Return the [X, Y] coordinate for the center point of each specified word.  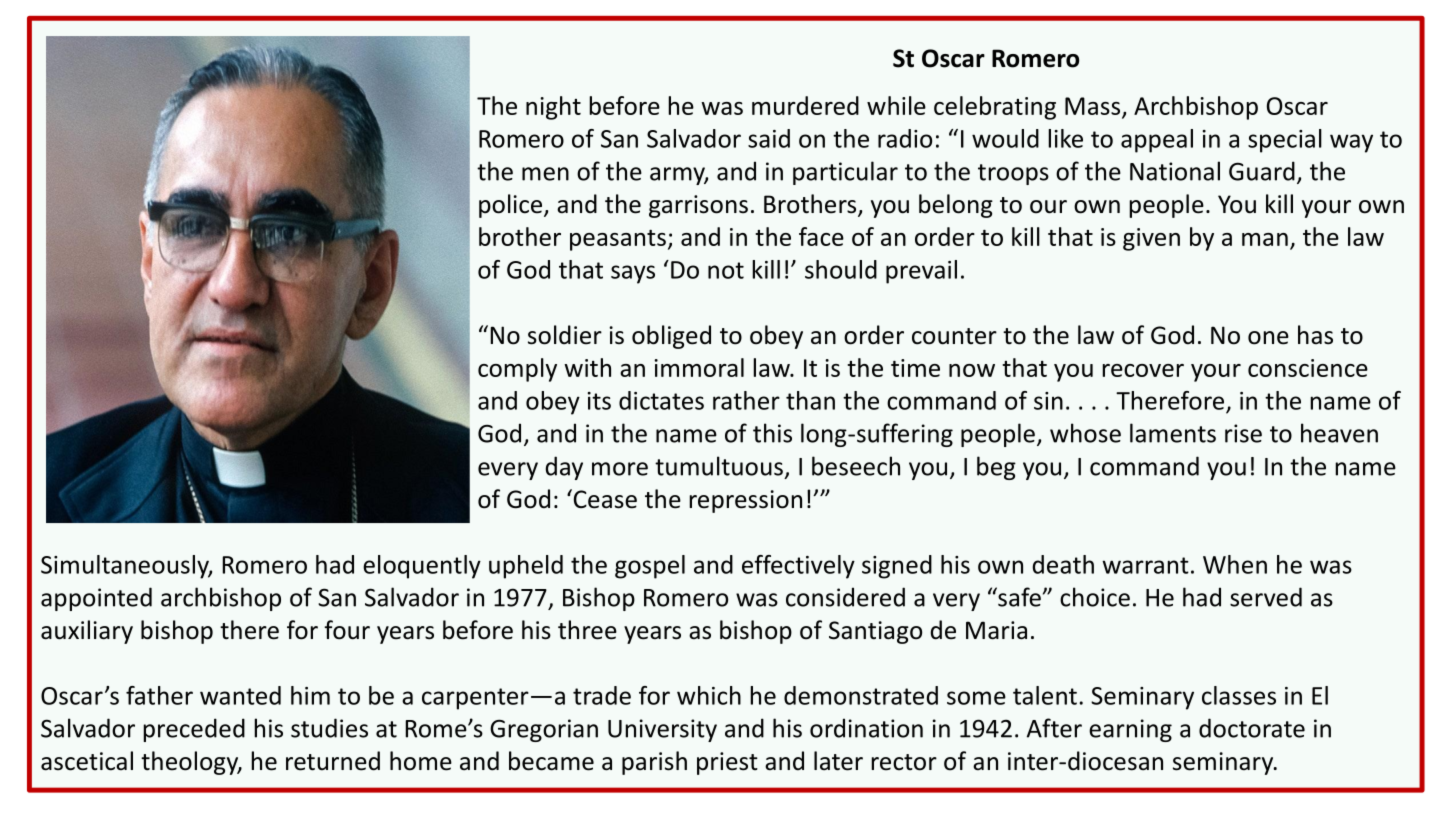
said [769, 138]
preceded [194, 730]
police [510, 206]
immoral [699, 367]
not [726, 270]
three [587, 630]
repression [745, 501]
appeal [1157, 141]
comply [517, 370]
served [1266, 597]
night [553, 108]
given [1151, 239]
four [347, 630]
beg [996, 468]
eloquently [422, 567]
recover [1143, 370]
